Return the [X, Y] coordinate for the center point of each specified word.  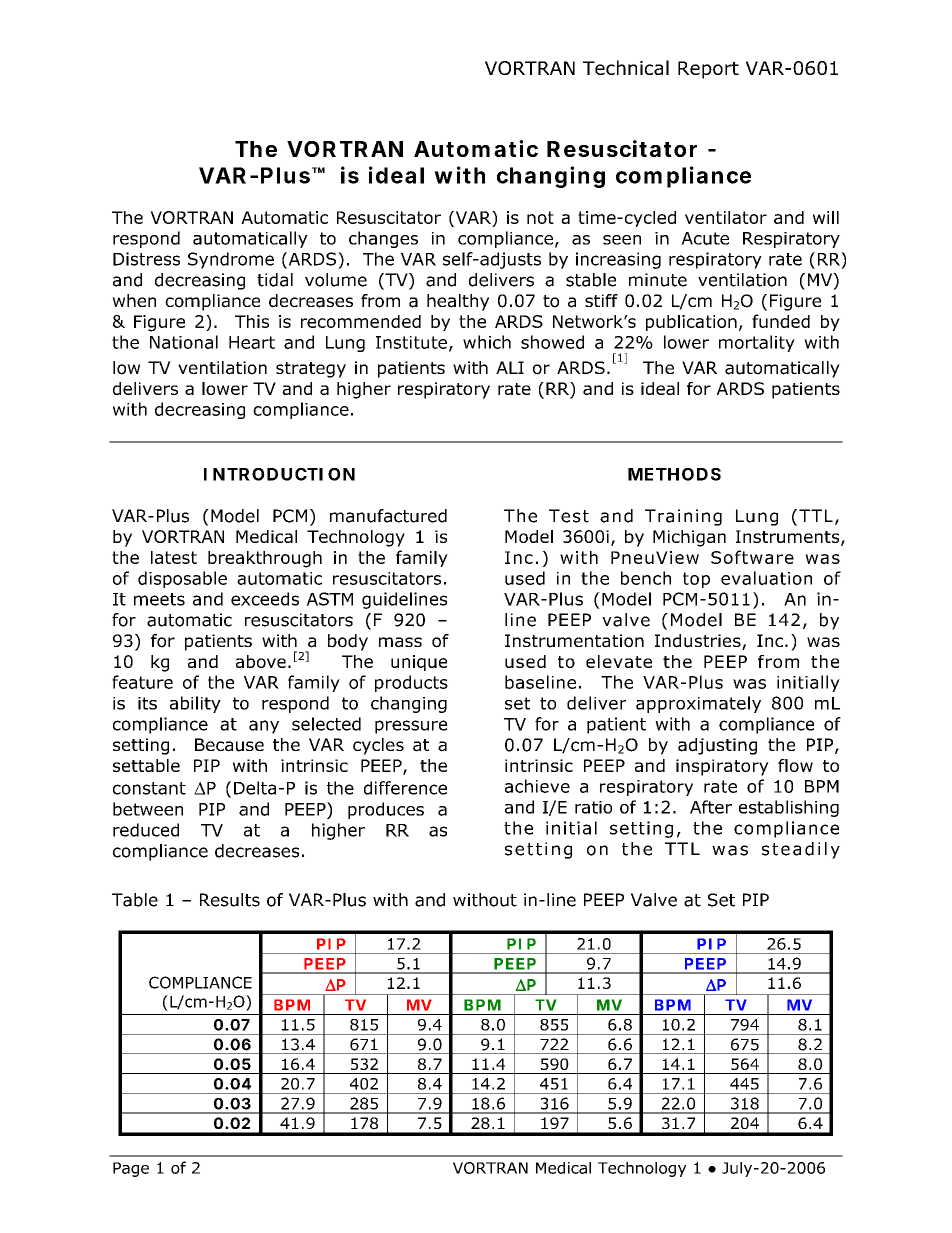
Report [708, 70]
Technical [626, 67]
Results [230, 900]
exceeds [265, 599]
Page [131, 1169]
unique [419, 663]
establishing [789, 808]
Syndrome [231, 260]
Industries [699, 642]
